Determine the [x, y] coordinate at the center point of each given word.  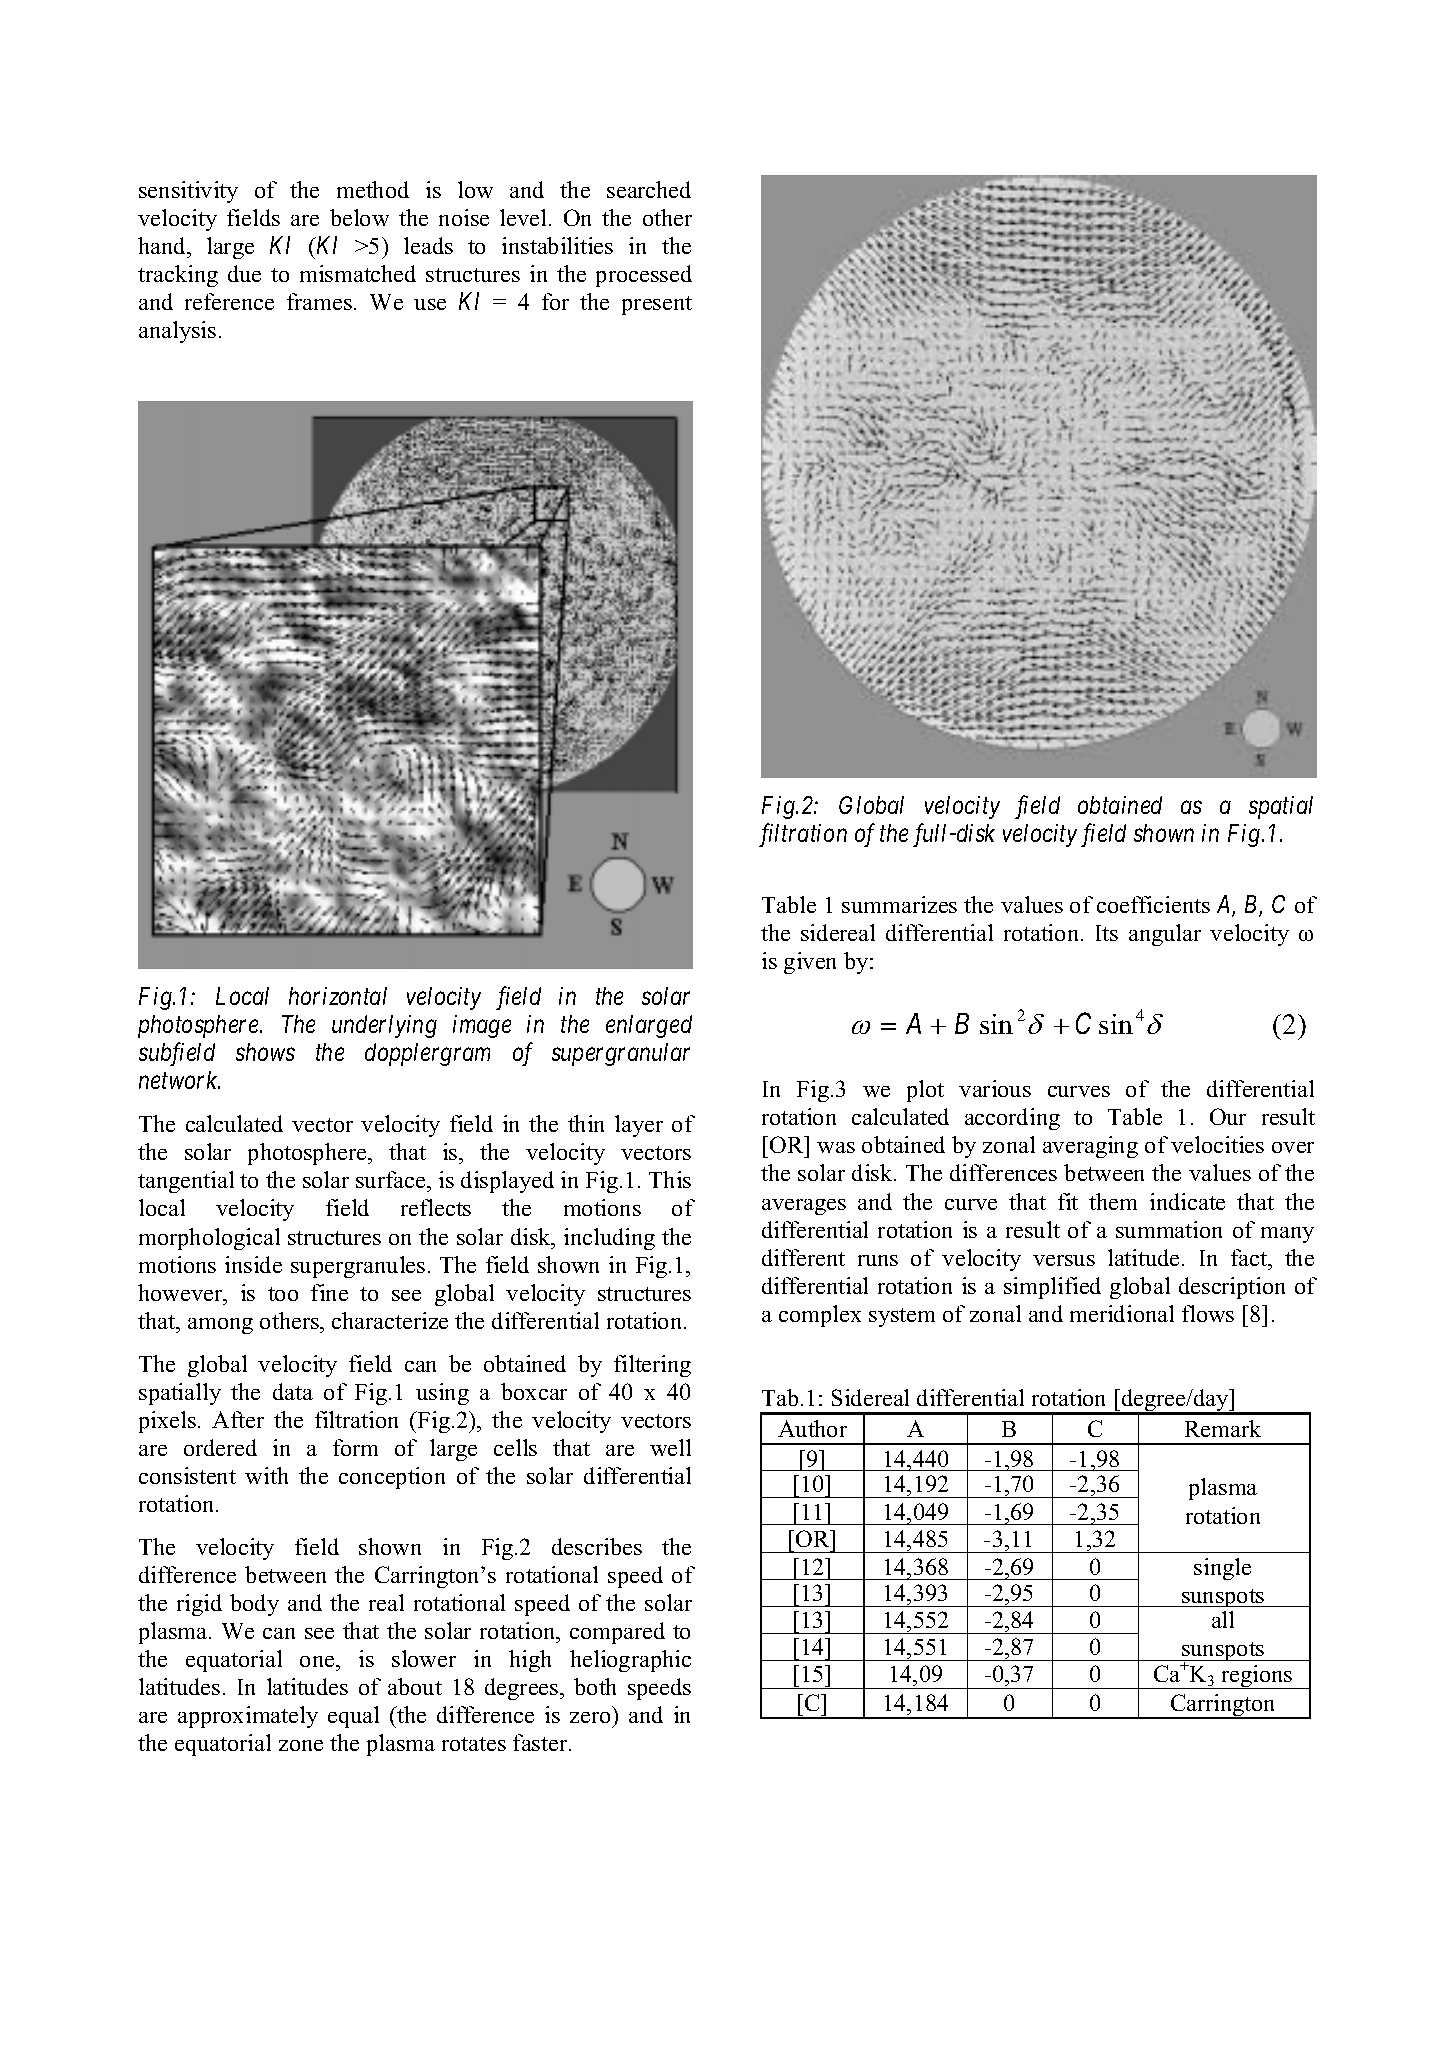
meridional [1122, 1313]
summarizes [899, 904]
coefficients [1153, 904]
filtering [652, 1366]
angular [1165, 935]
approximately [248, 1717]
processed [644, 276]
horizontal [338, 996]
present [657, 305]
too [283, 1294]
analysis [177, 332]
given [810, 963]
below [359, 217]
